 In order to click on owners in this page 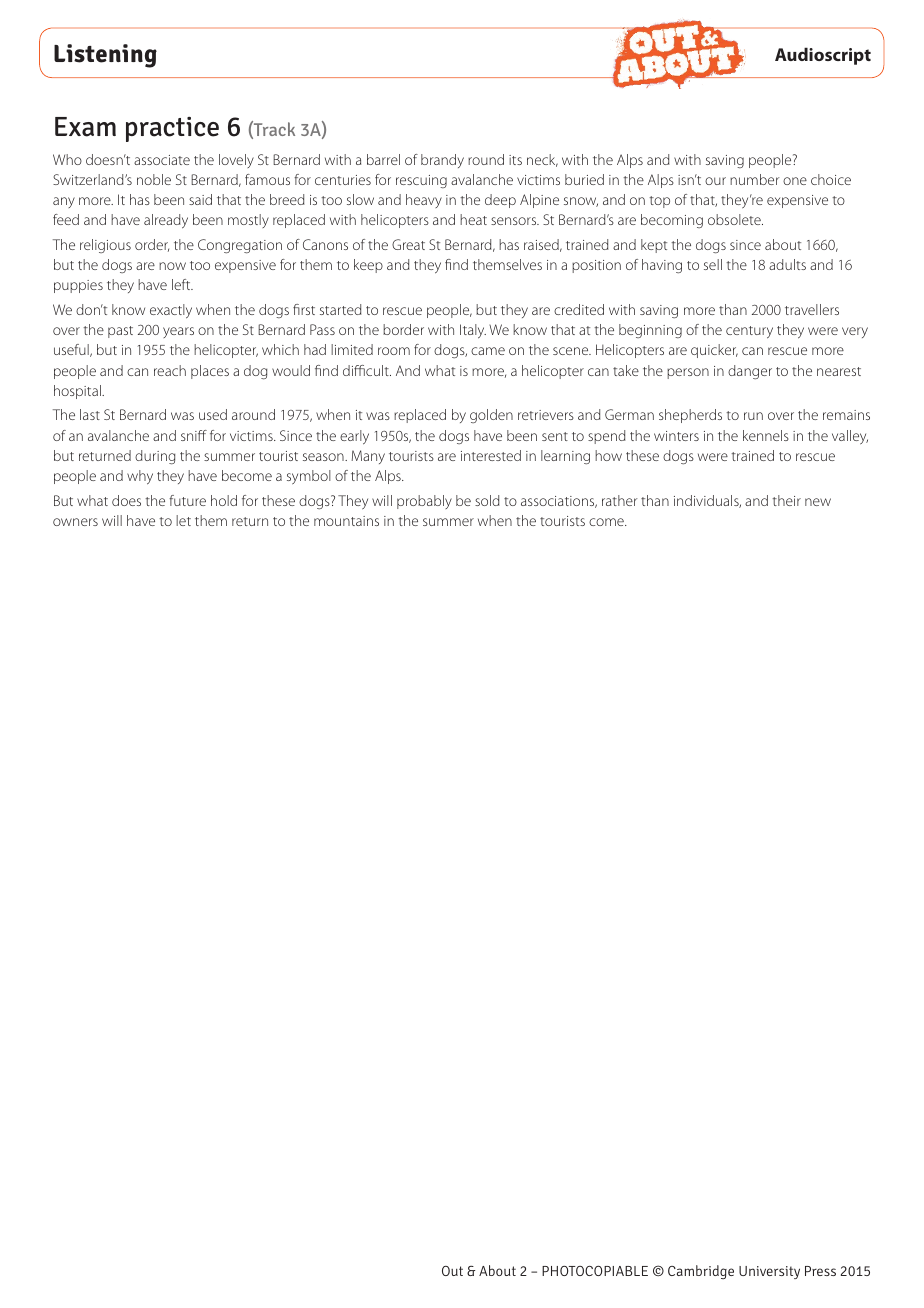, I will do `click(75, 522)`.
